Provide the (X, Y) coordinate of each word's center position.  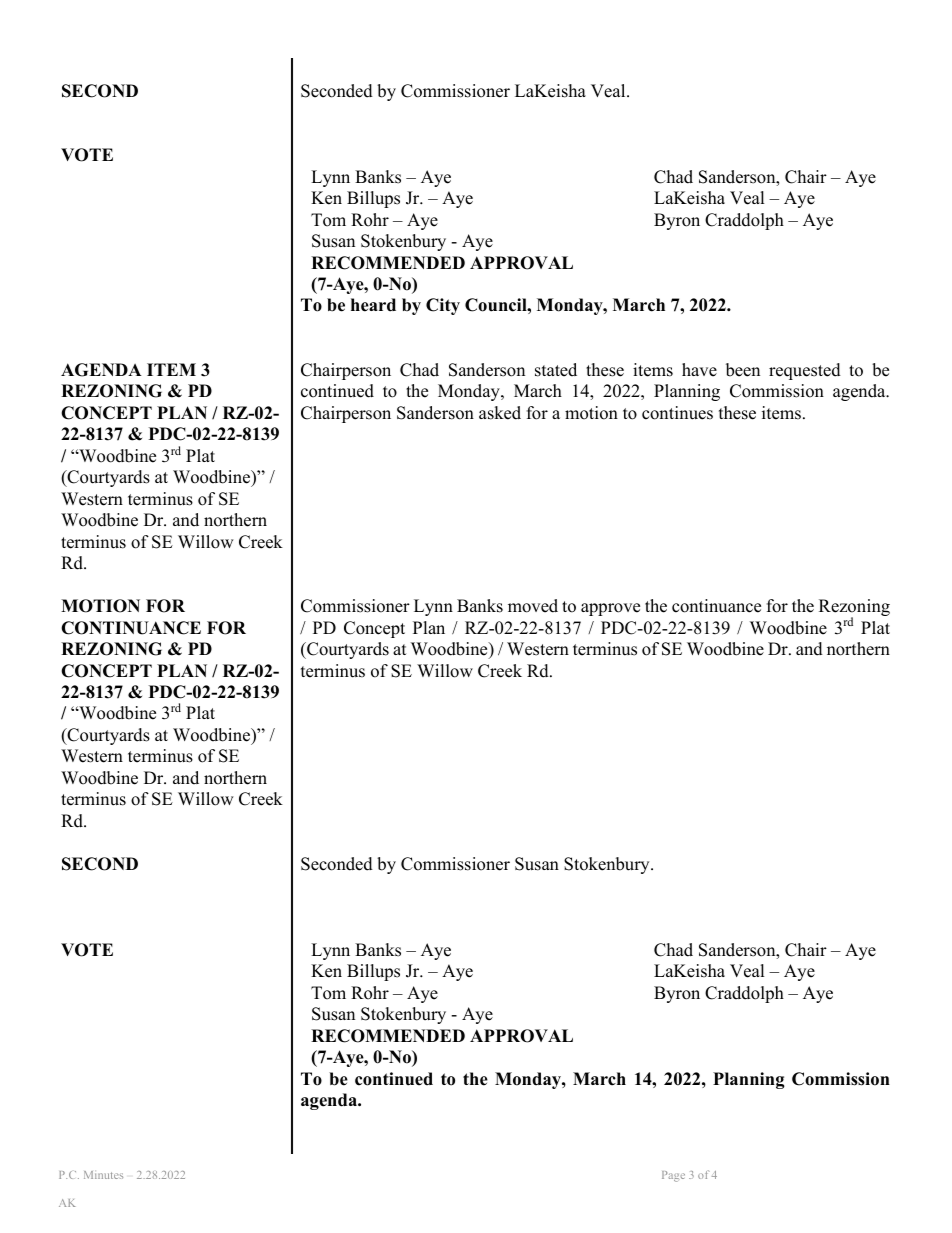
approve (610, 609)
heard (373, 305)
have (699, 370)
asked (500, 413)
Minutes (103, 1175)
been (743, 370)
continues (677, 413)
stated (556, 370)
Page (673, 1176)
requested (805, 371)
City (443, 306)
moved (533, 606)
